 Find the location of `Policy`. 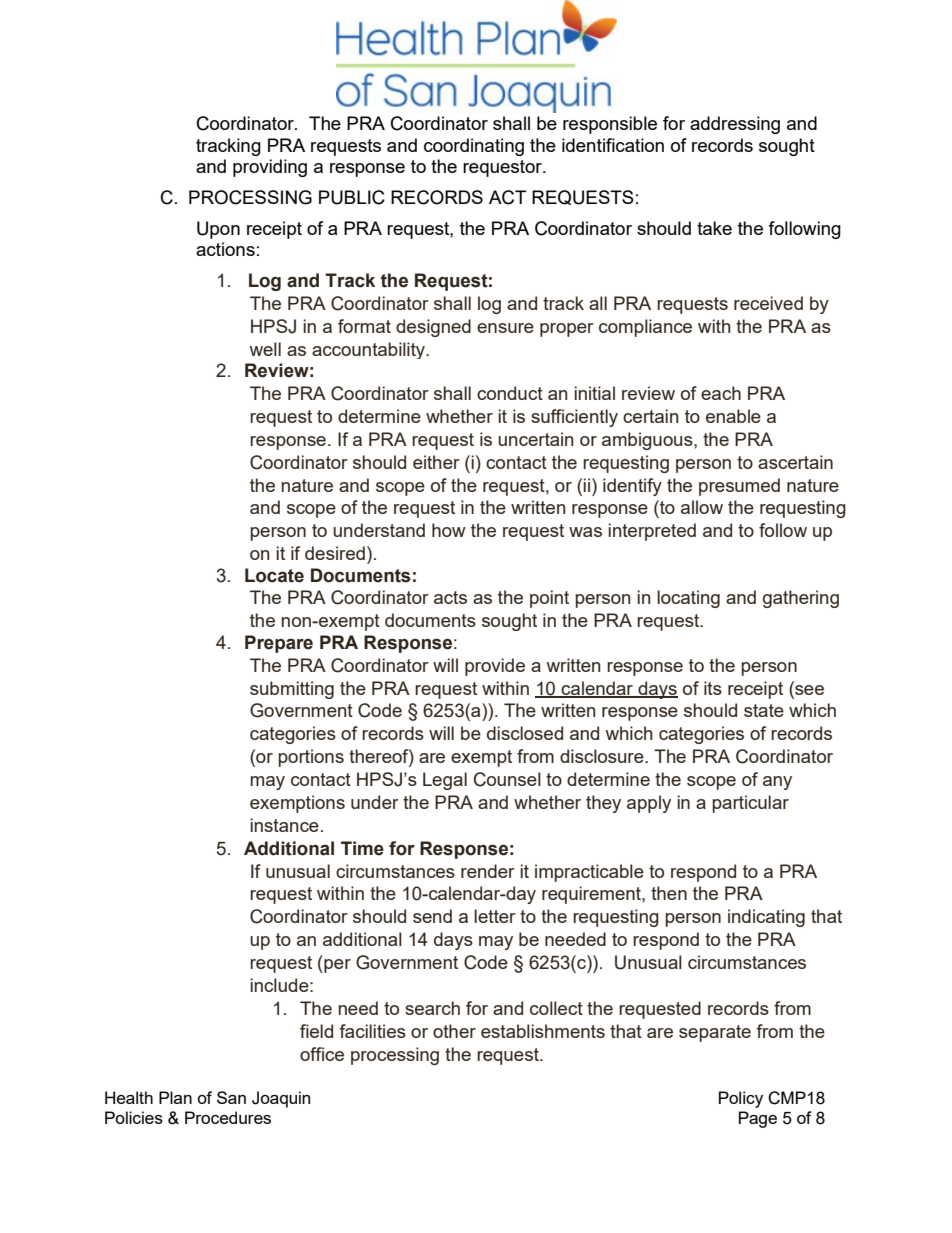

Policy is located at coordinates (741, 1099).
